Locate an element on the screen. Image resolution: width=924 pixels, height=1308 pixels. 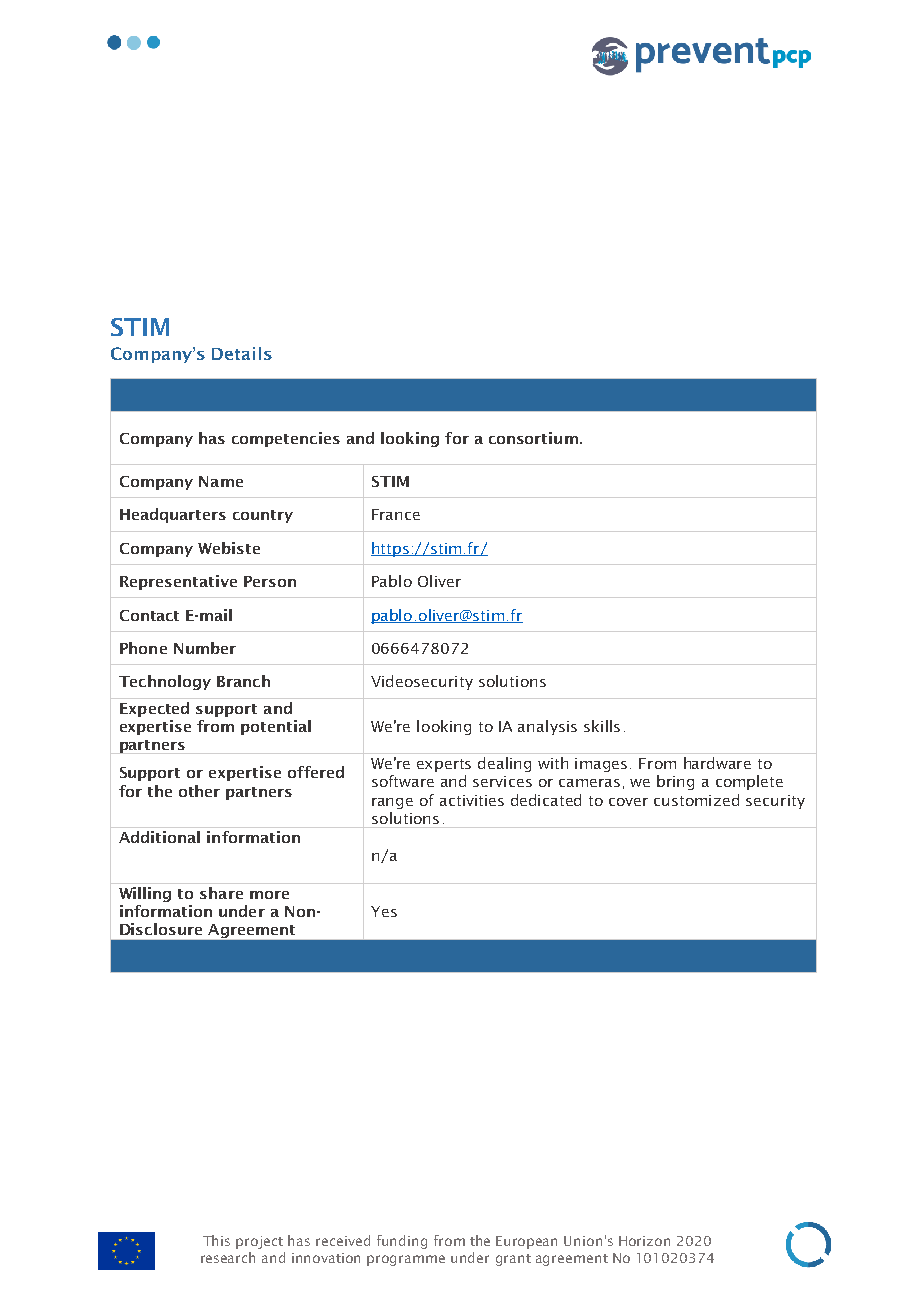
European is located at coordinates (526, 1242).
